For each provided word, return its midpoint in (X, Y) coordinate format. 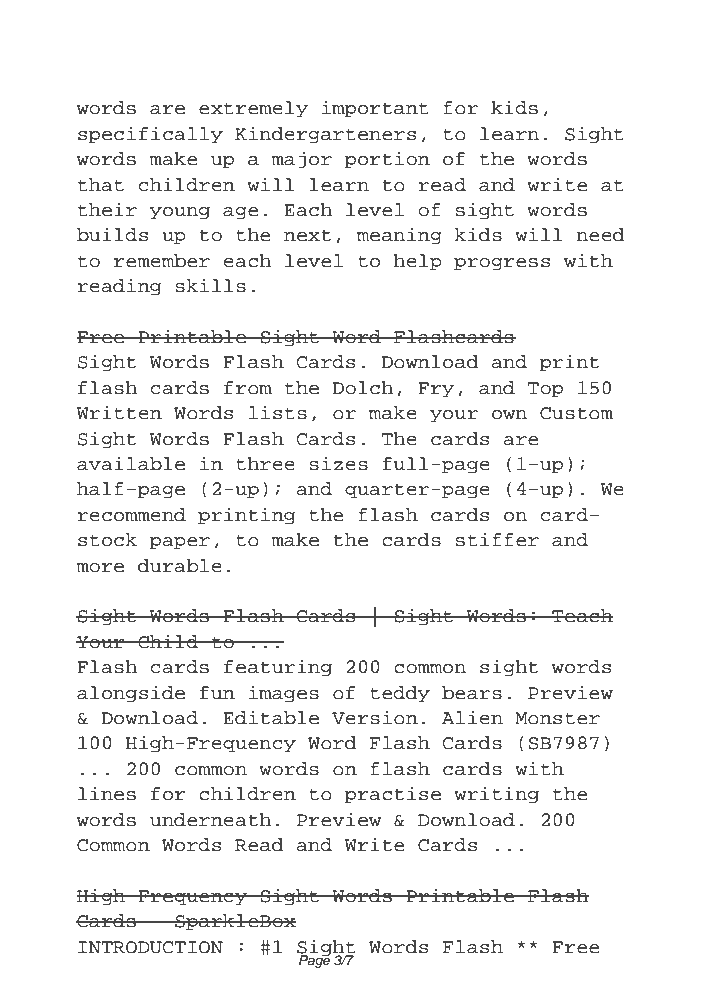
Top (545, 390)
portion (387, 160)
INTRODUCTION (150, 947)
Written (119, 412)
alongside (131, 693)
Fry (436, 390)
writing (496, 794)
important (375, 109)
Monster (557, 718)
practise (392, 795)
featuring (278, 667)
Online (114, 41)
